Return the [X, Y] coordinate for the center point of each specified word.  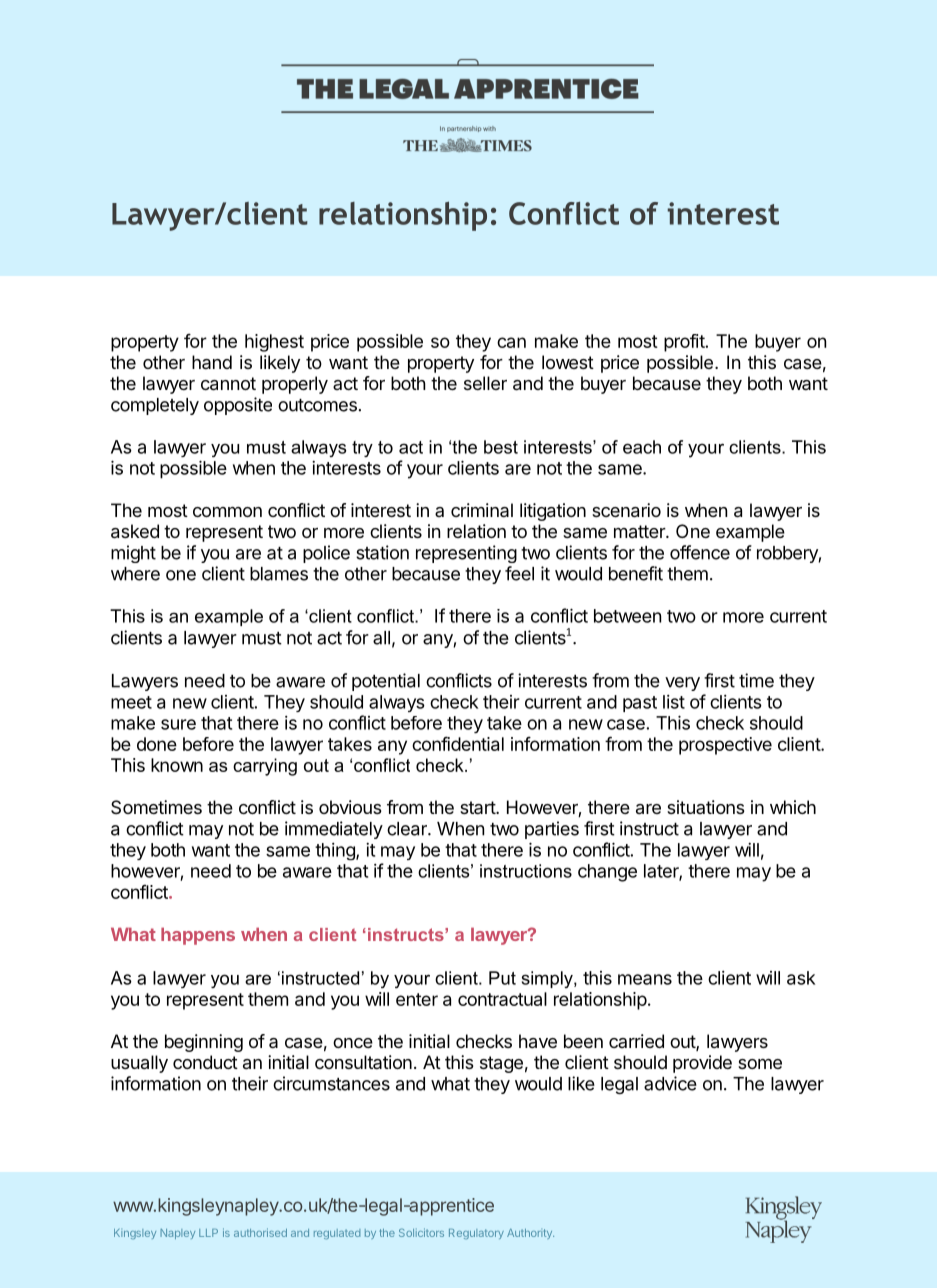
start [478, 807]
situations [706, 807]
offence [700, 552]
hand [212, 362]
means [645, 979]
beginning [204, 1043]
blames [279, 574]
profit [685, 343]
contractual [502, 999]
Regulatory [476, 1234]
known [177, 765]
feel [519, 573]
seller [485, 383]
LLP [208, 1233]
